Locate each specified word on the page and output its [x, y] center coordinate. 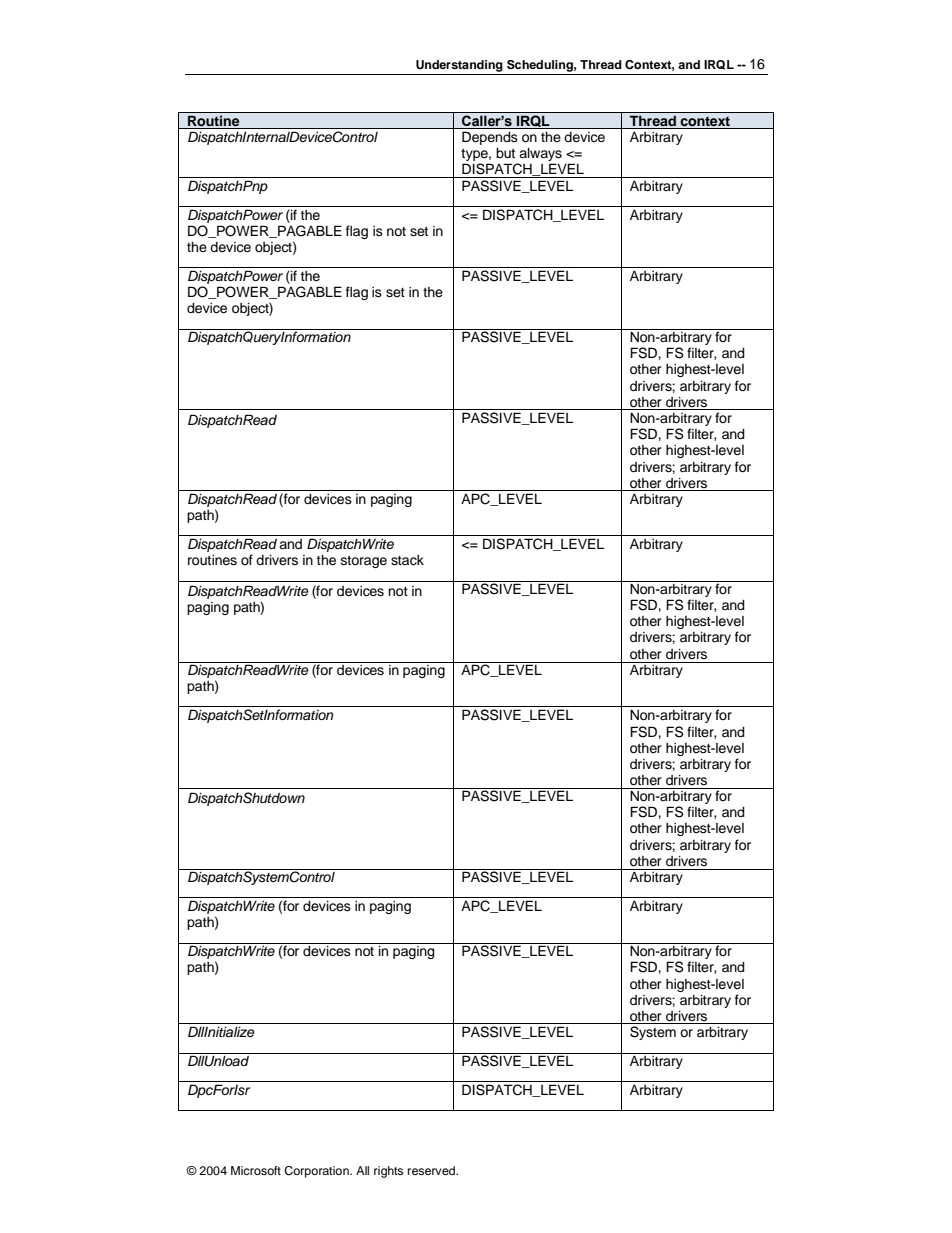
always [539, 156]
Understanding [459, 66]
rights [388, 1172]
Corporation [317, 1172]
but [505, 153]
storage [364, 561]
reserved [433, 1170]
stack [407, 560]
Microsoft [256, 1170]
